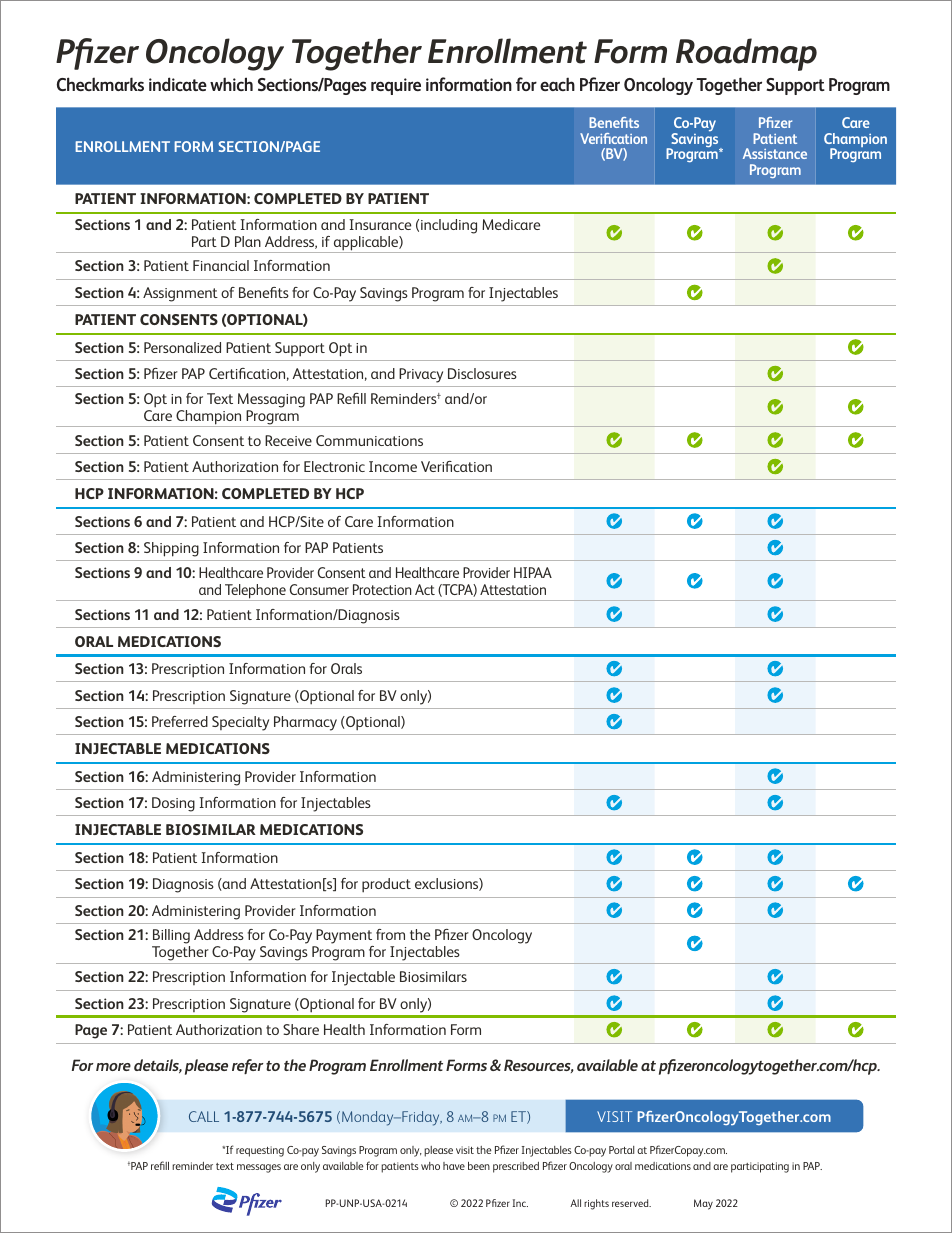 The height and width of the screenshot is (1233, 952). I want to click on Disclosures, so click(482, 373).
